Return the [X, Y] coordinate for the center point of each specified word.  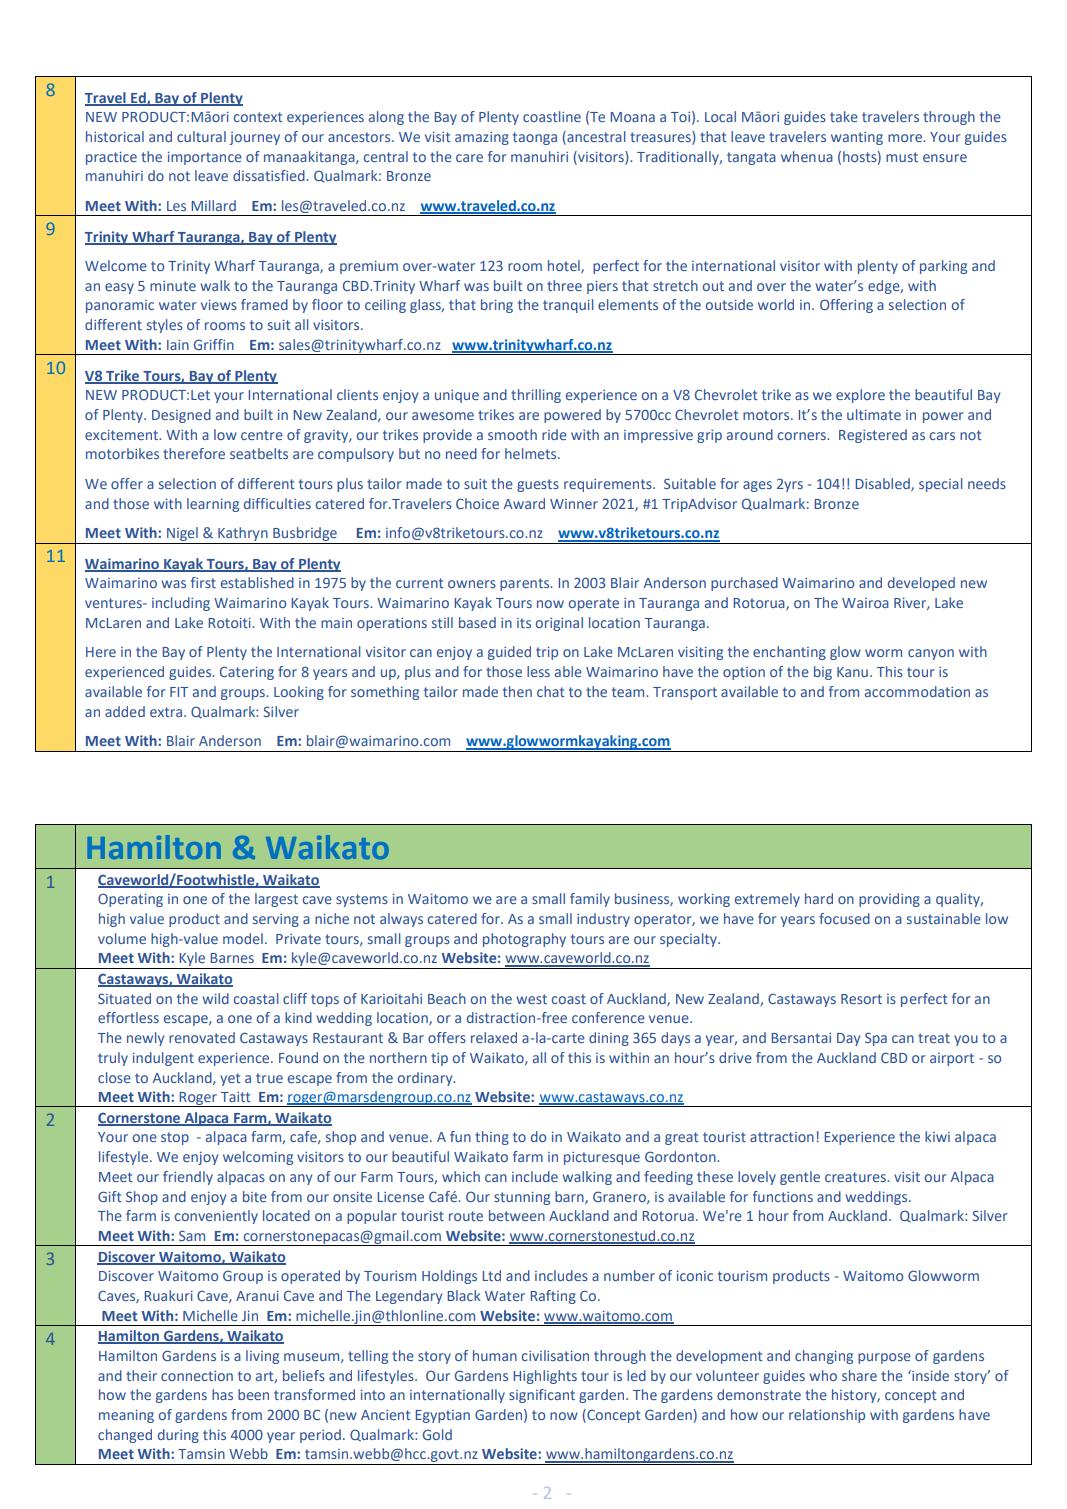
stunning [522, 1198]
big [823, 673]
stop [175, 1138]
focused [844, 918]
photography [524, 940]
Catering [247, 673]
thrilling [536, 396]
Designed [181, 416]
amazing [482, 138]
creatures [856, 1177]
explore [860, 396]
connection [197, 1376]
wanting [857, 138]
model [243, 938]
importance [205, 158]
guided [509, 653]
